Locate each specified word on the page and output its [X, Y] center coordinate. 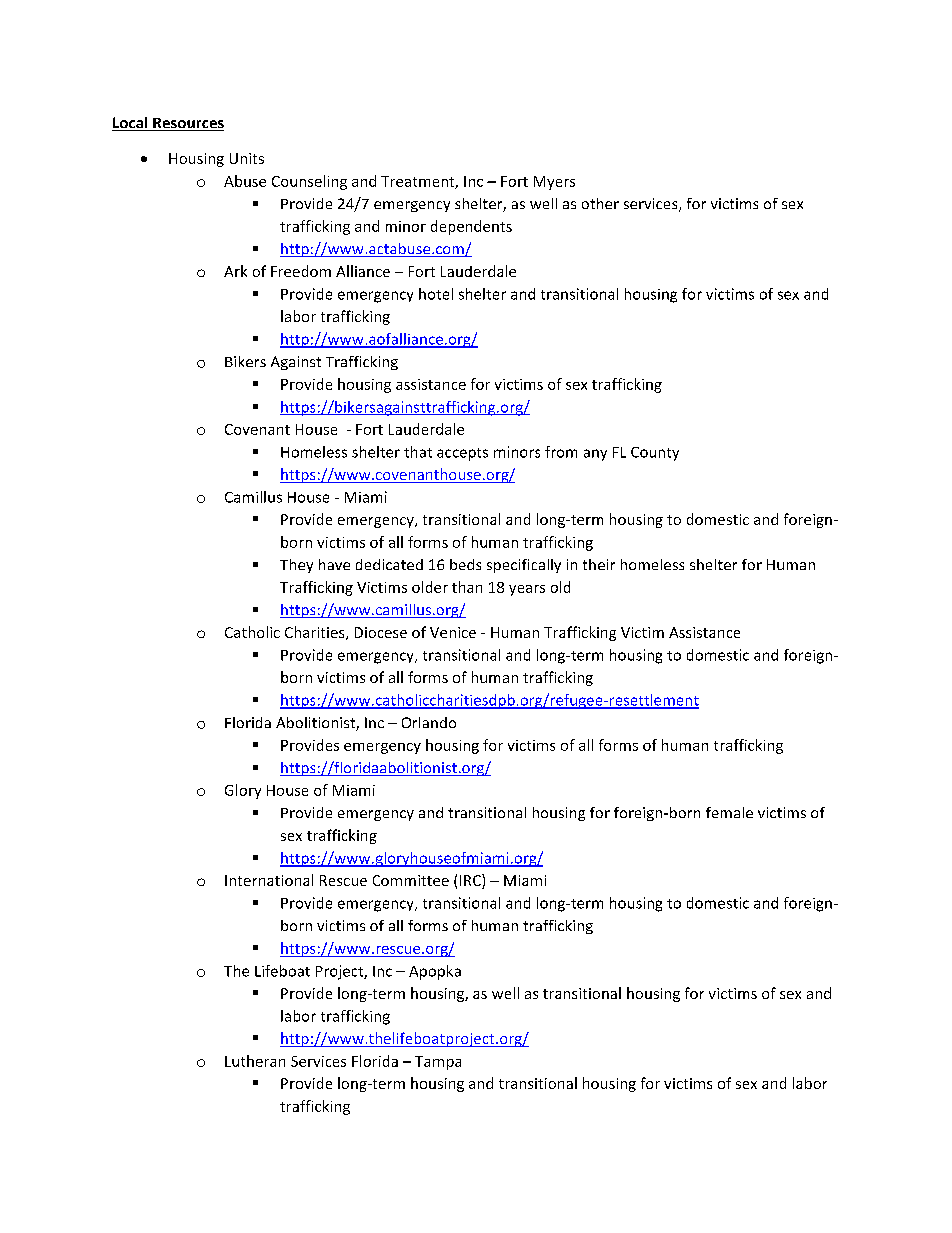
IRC [471, 881]
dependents [471, 227]
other [600, 203]
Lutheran [255, 1061]
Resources [187, 124]
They [296, 566]
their [599, 564]
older [430, 587]
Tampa [438, 1063]
